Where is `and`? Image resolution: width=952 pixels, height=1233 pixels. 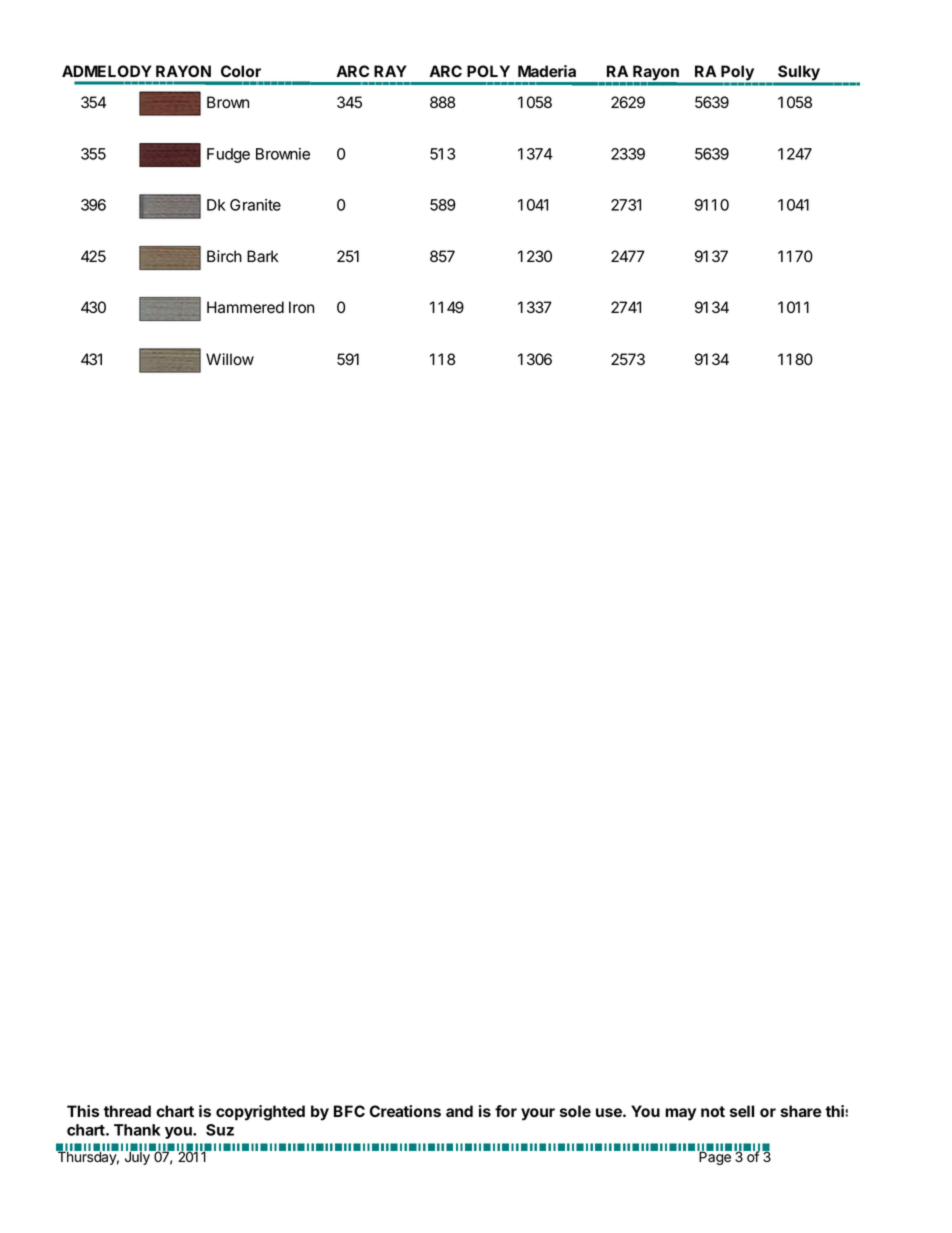 and is located at coordinates (459, 1111).
